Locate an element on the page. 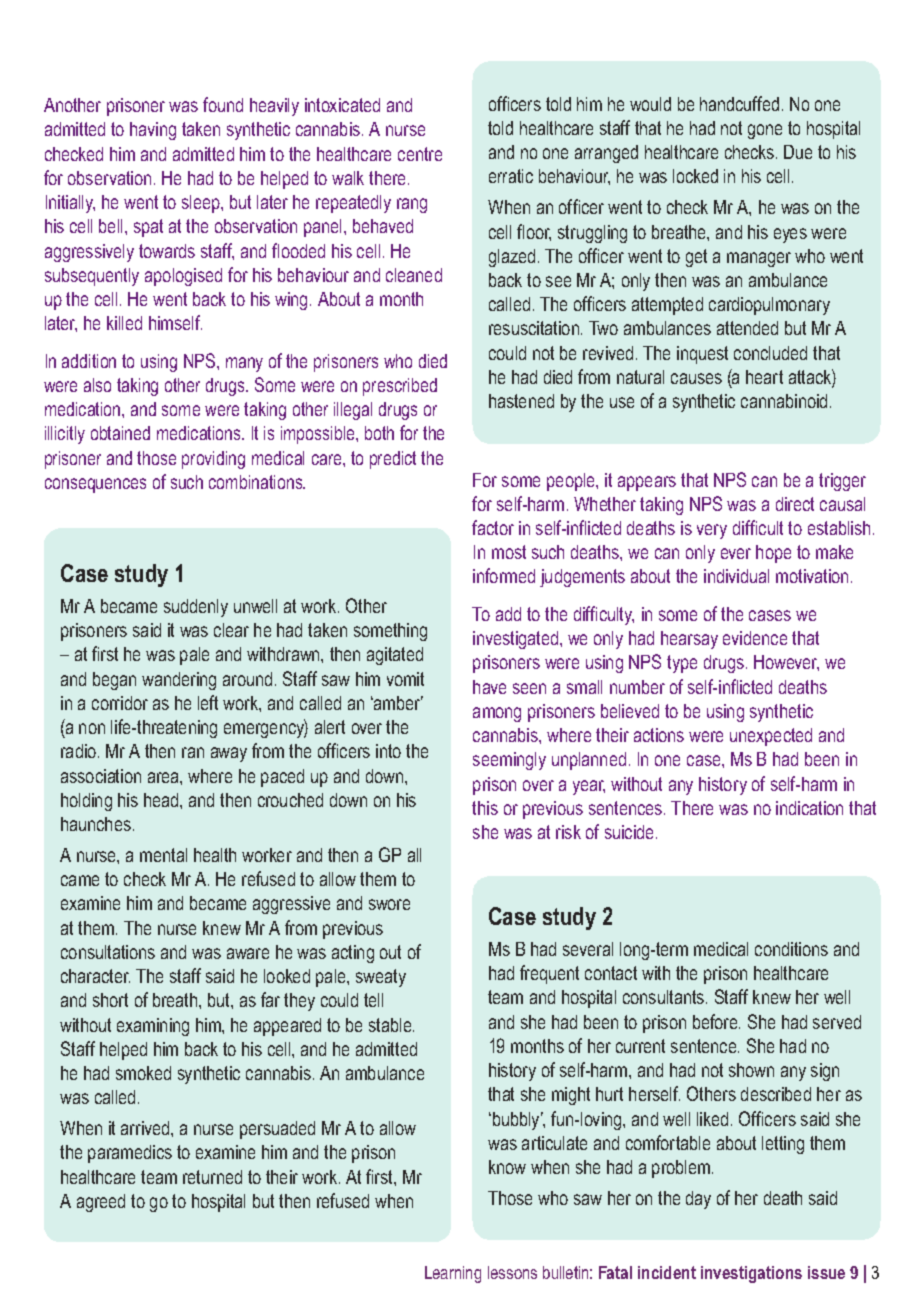 The height and width of the document is (1308, 924). Learning is located at coordinates (453, 1274).
